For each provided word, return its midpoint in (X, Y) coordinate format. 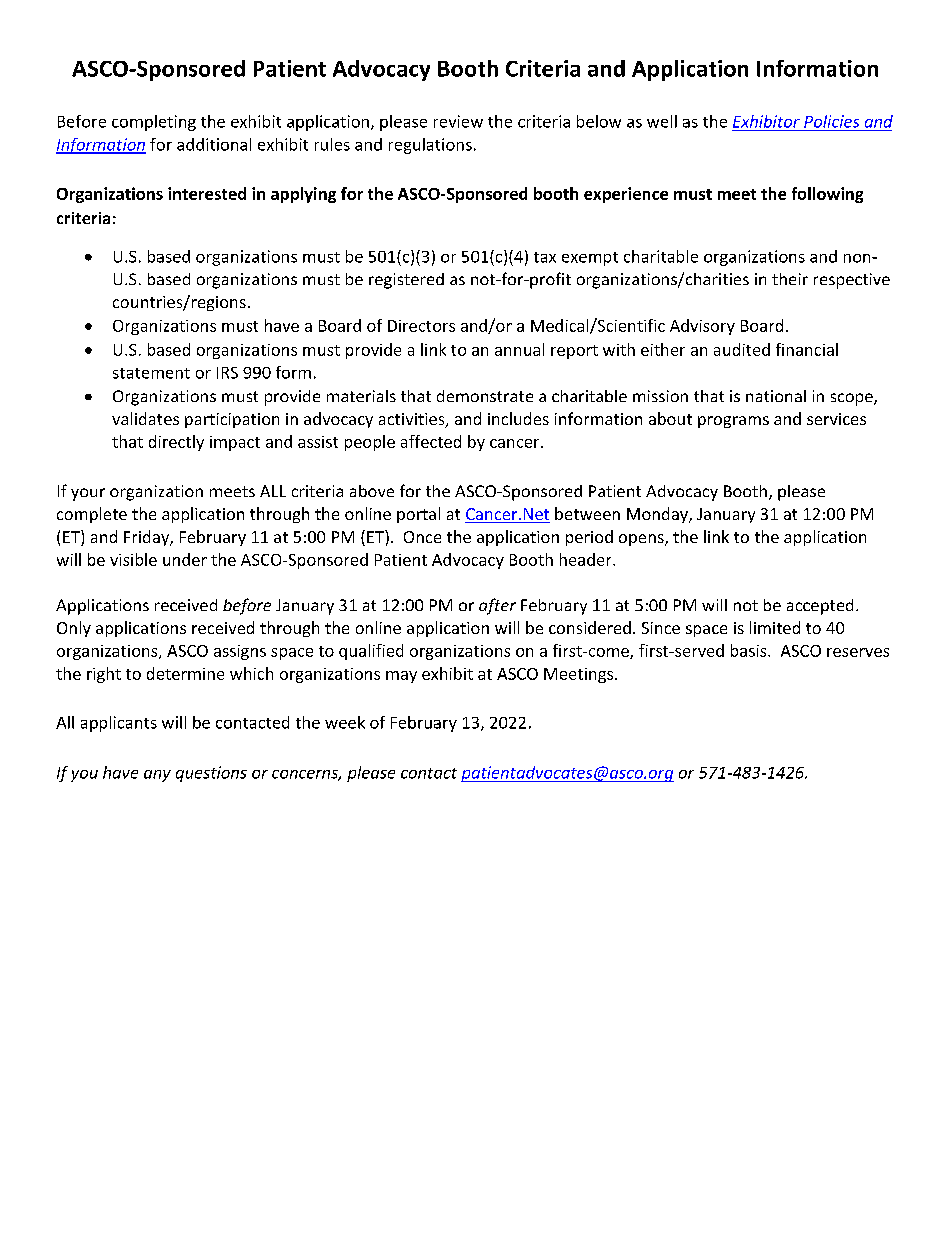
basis (750, 650)
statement (151, 373)
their (790, 279)
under (185, 559)
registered (406, 281)
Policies (831, 121)
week (345, 722)
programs (733, 422)
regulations (430, 146)
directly (176, 443)
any (157, 776)
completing (154, 123)
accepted (820, 607)
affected (431, 441)
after (497, 606)
